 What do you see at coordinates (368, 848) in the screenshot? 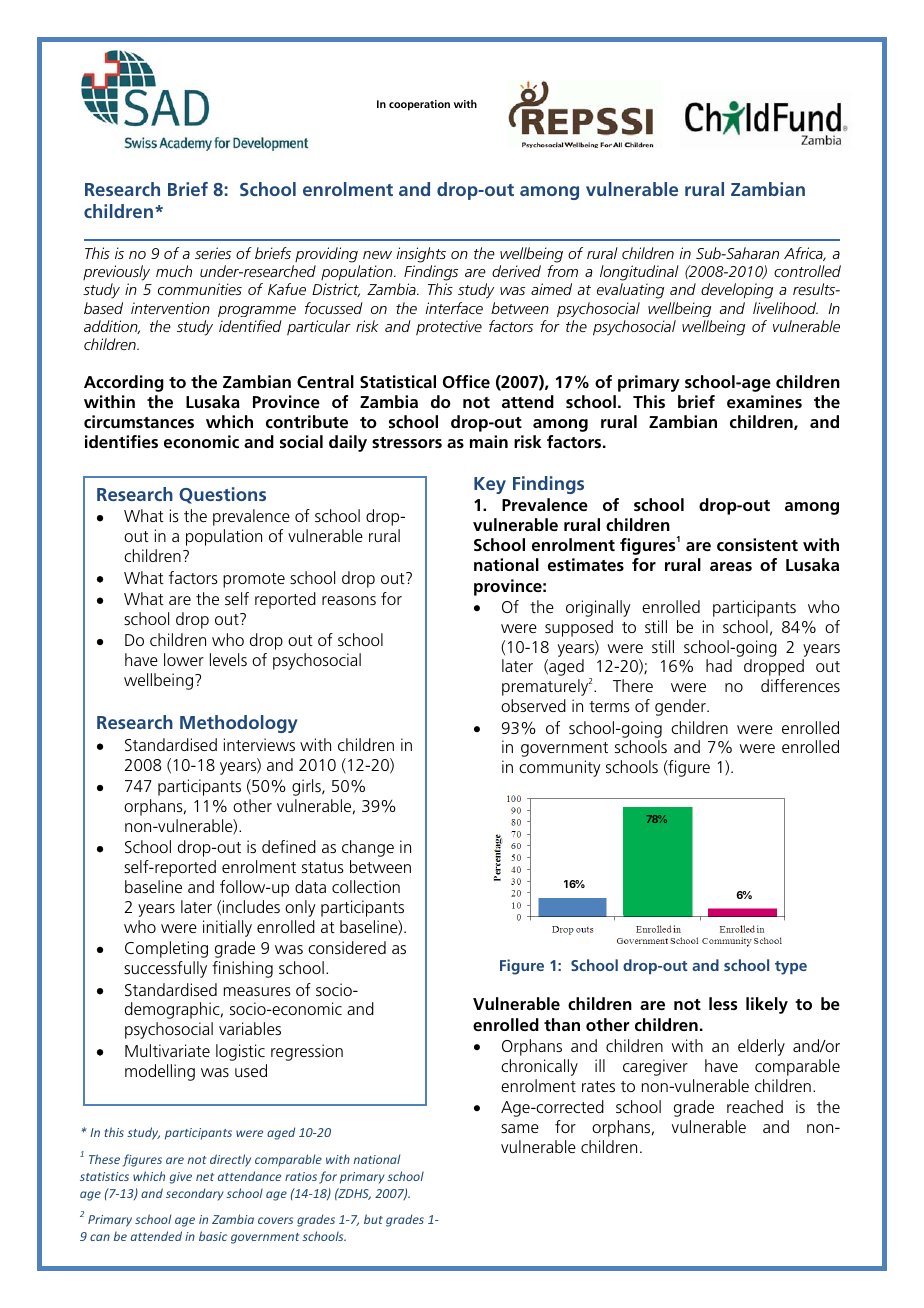
I see `change` at bounding box center [368, 848].
